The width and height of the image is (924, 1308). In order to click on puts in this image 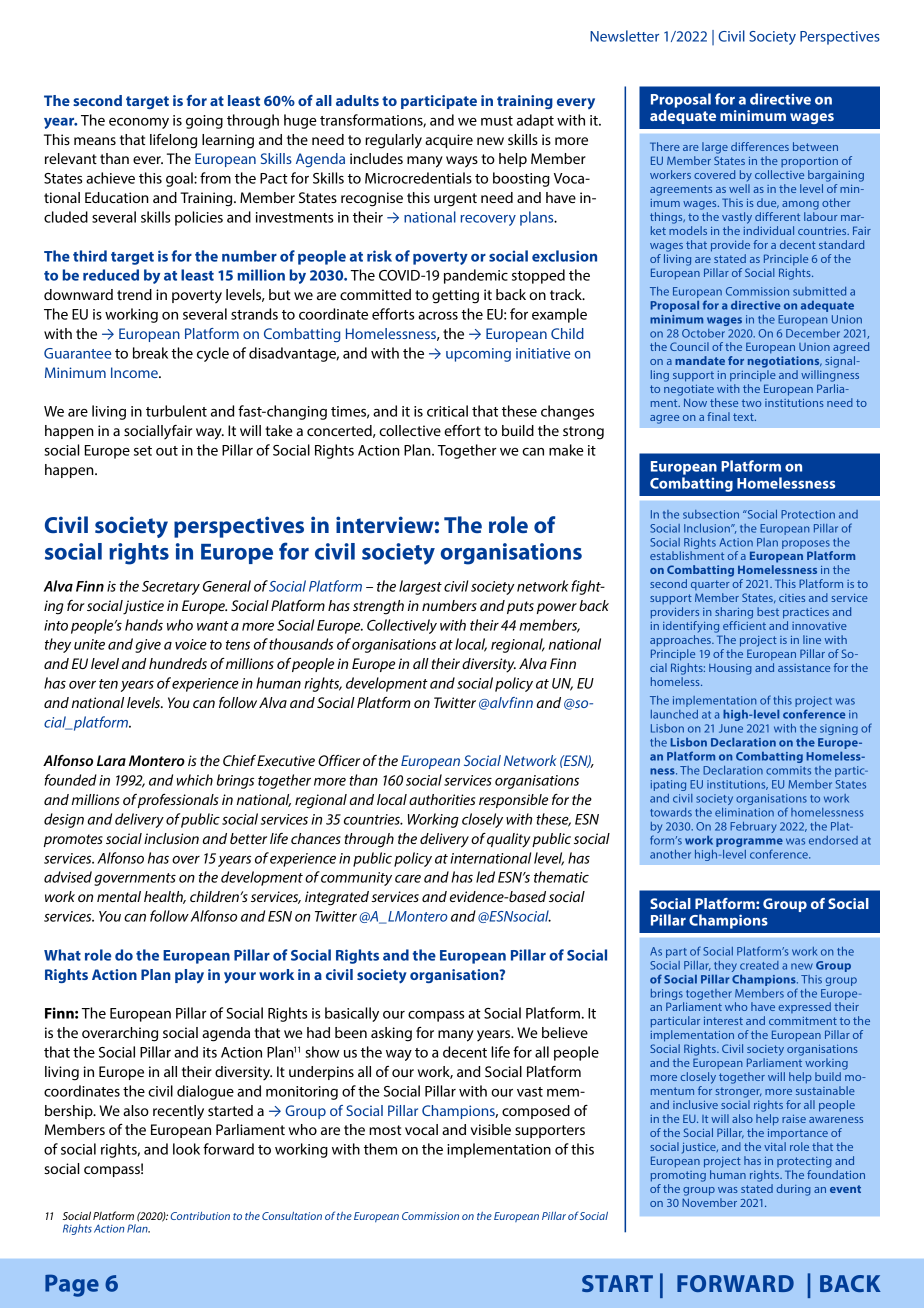, I will do `click(520, 607)`.
